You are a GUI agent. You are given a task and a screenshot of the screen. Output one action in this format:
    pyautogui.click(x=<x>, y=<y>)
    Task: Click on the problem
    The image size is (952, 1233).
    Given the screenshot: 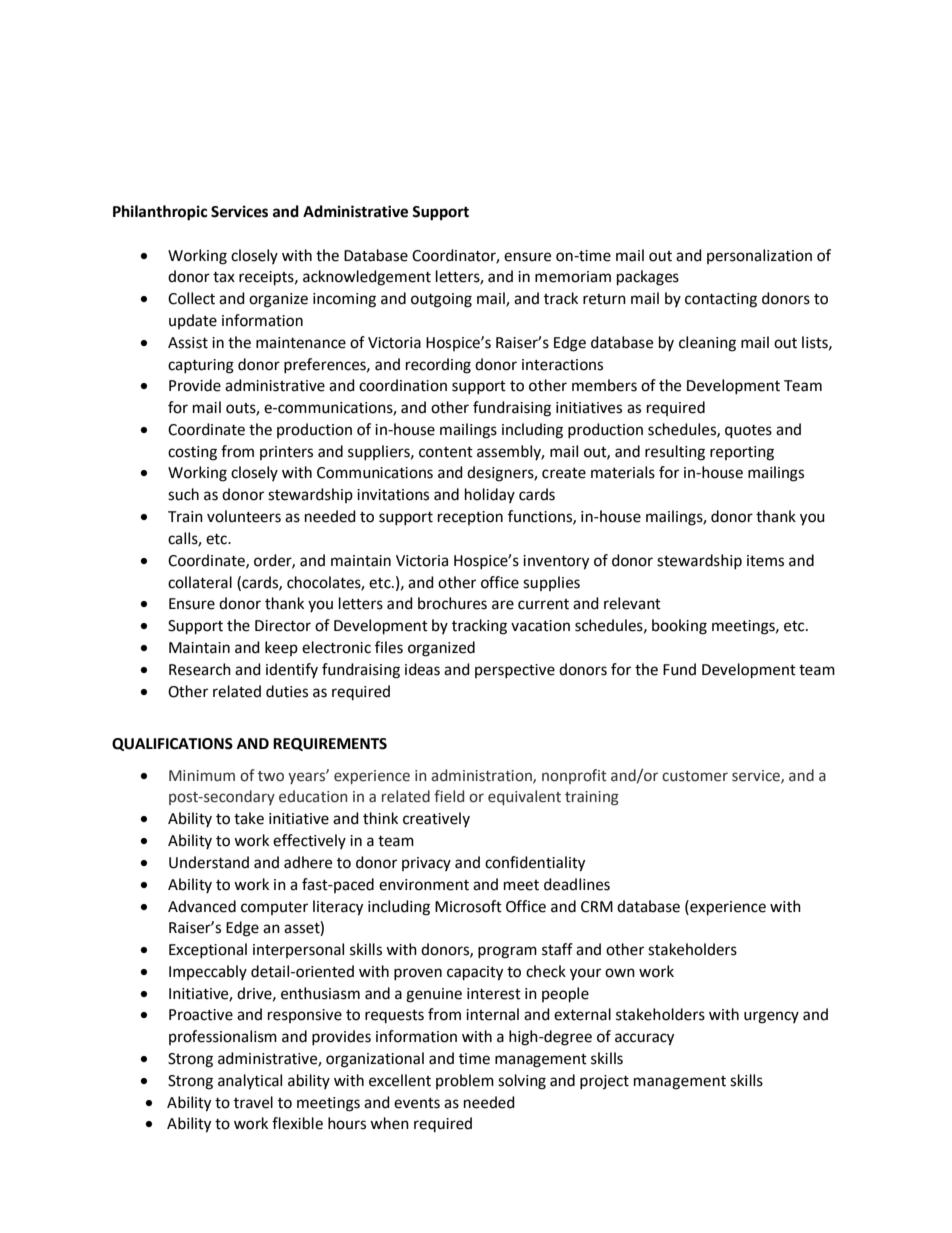 What is the action you would take?
    pyautogui.click(x=465, y=1081)
